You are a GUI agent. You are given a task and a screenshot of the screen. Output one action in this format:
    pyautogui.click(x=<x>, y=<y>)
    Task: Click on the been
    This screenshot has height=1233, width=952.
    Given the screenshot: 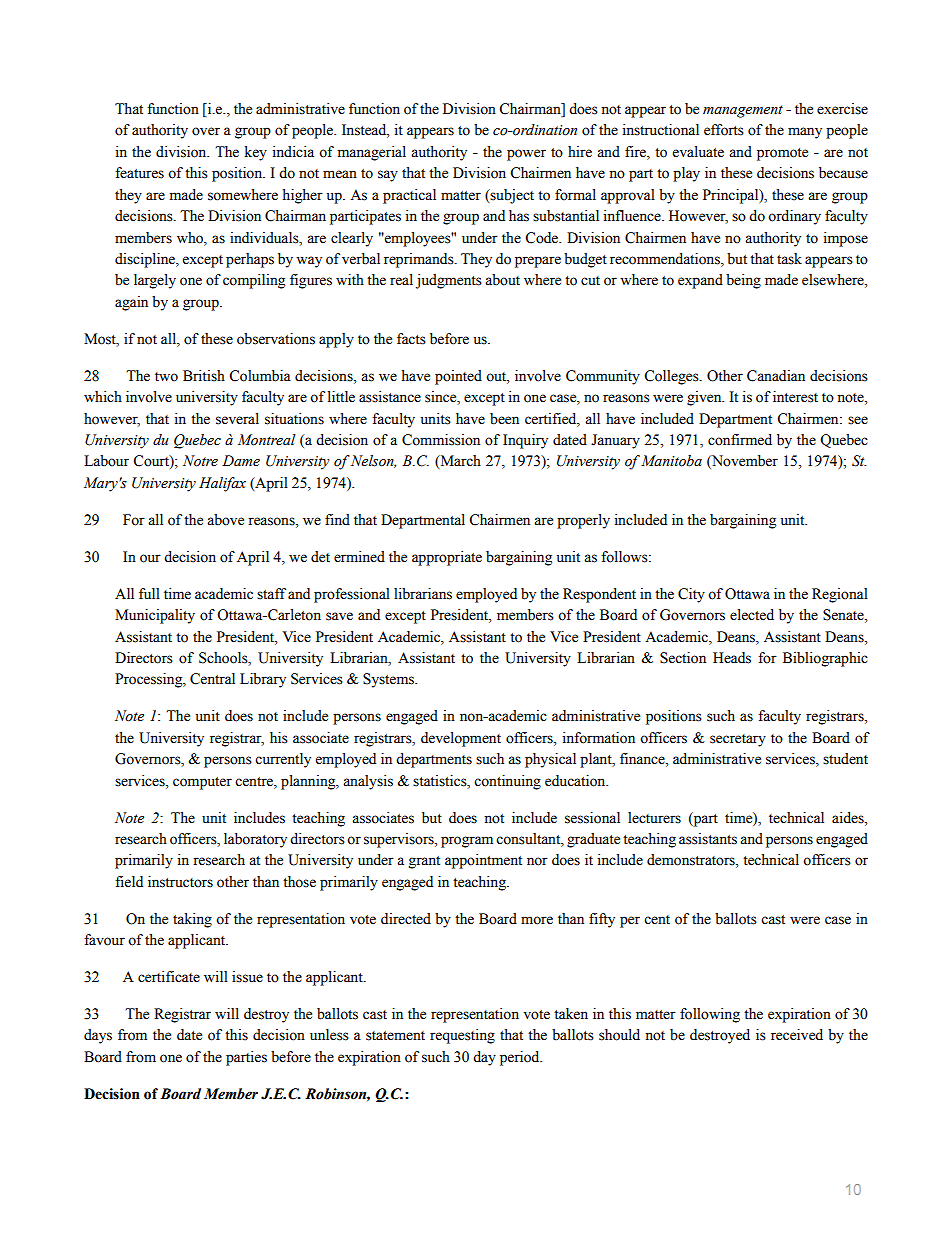 What is the action you would take?
    pyautogui.click(x=504, y=419)
